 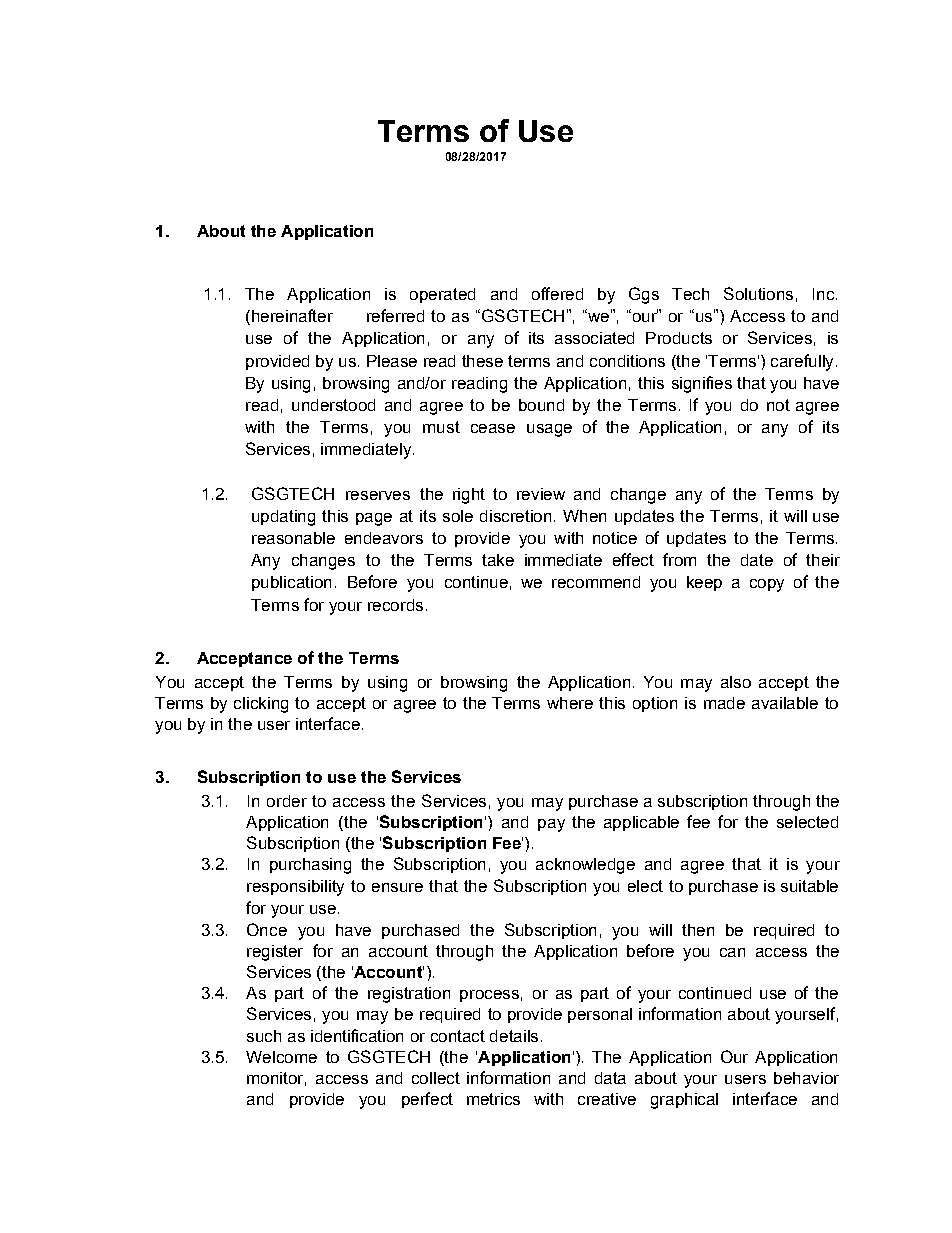 What do you see at coordinates (281, 1057) in the screenshot?
I see `Welcome` at bounding box center [281, 1057].
